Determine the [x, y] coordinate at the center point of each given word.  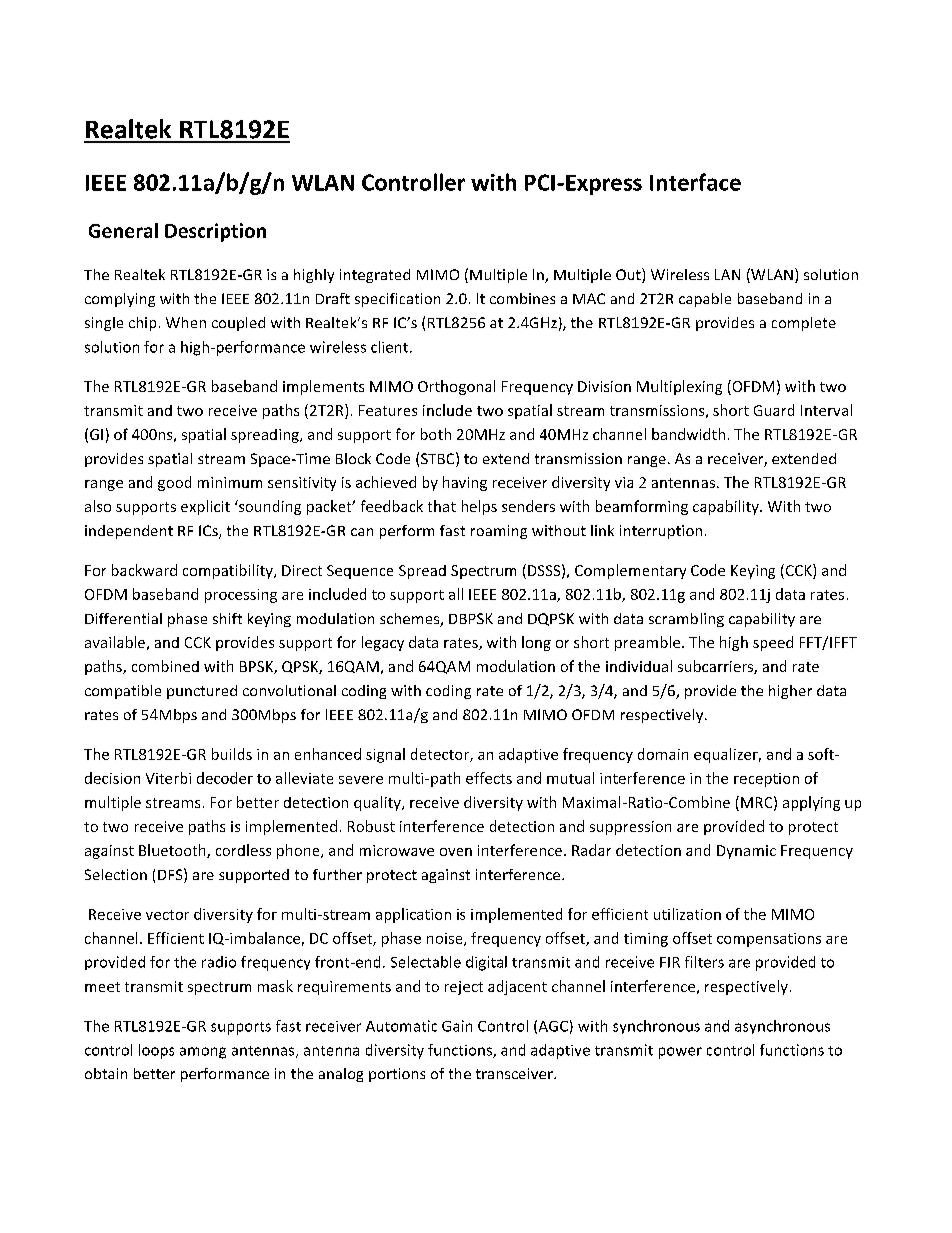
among [203, 1053]
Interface [695, 182]
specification [397, 300]
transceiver [515, 1073]
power [680, 1053]
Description [215, 232]
